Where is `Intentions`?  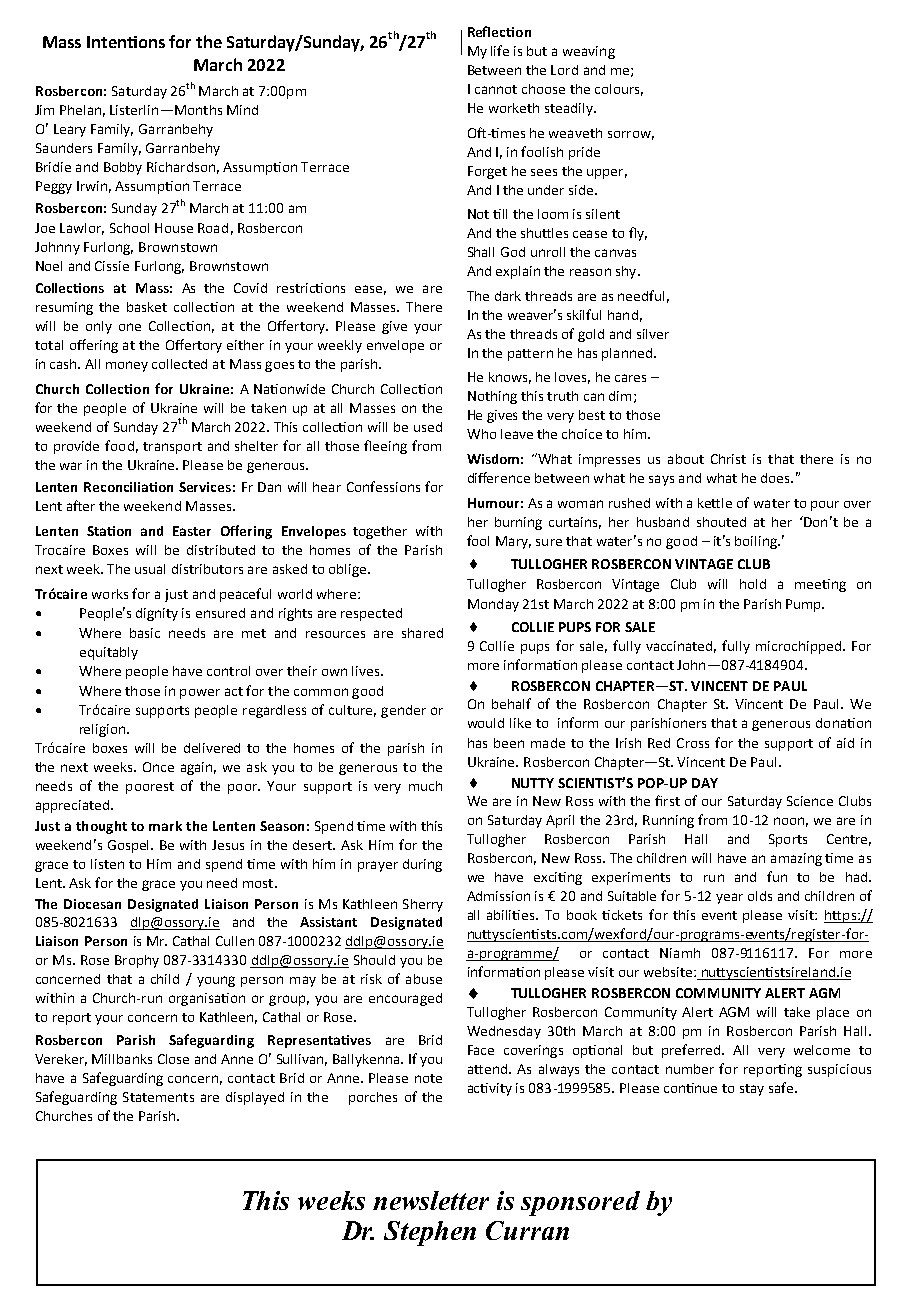 Intentions is located at coordinates (126, 42).
